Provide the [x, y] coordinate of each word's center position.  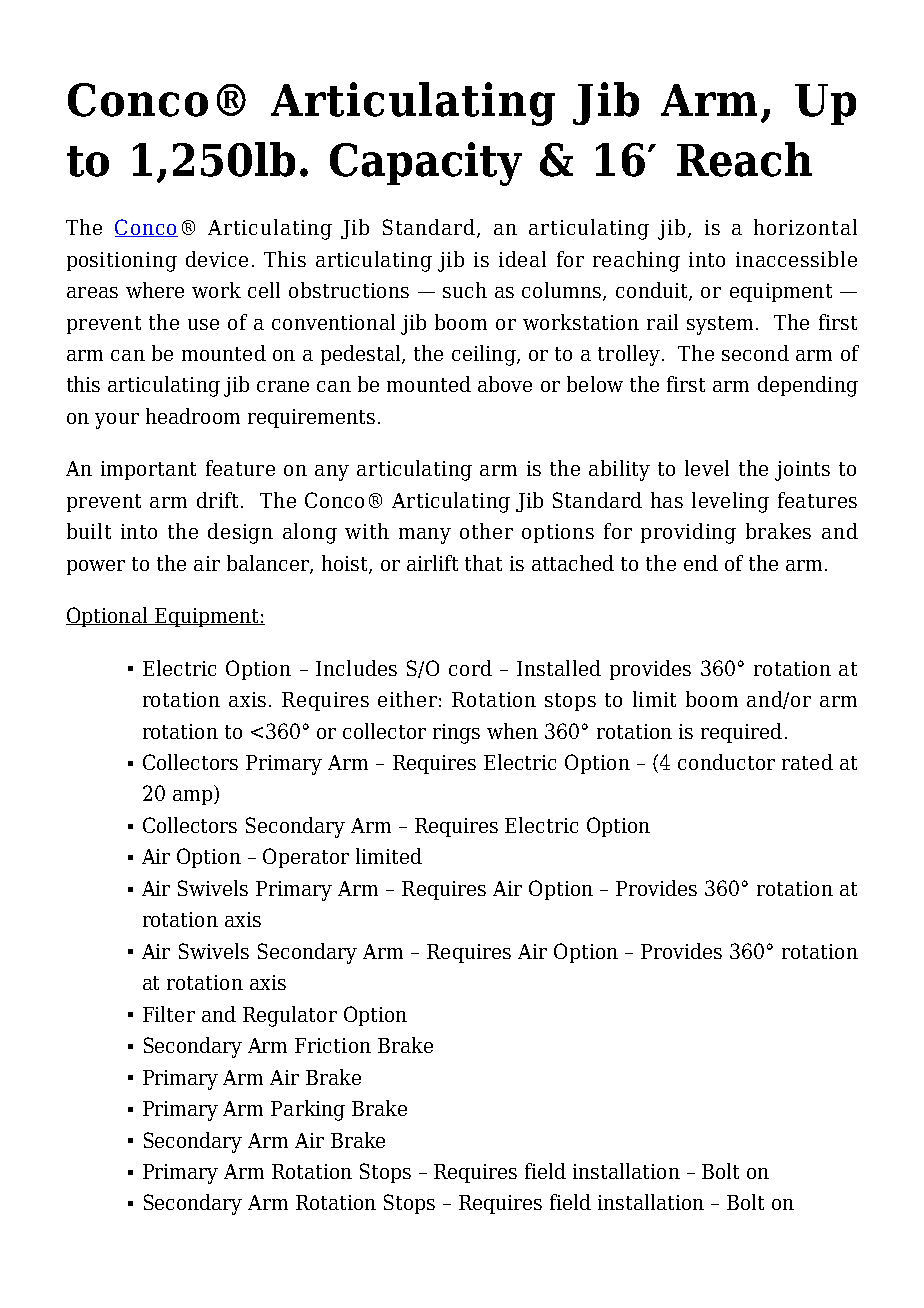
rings [456, 734]
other [486, 531]
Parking [308, 1110]
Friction [333, 1045]
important [148, 470]
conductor [726, 762]
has [667, 500]
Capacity [426, 164]
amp [192, 797]
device [217, 259]
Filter [169, 1014]
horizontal [805, 227]
